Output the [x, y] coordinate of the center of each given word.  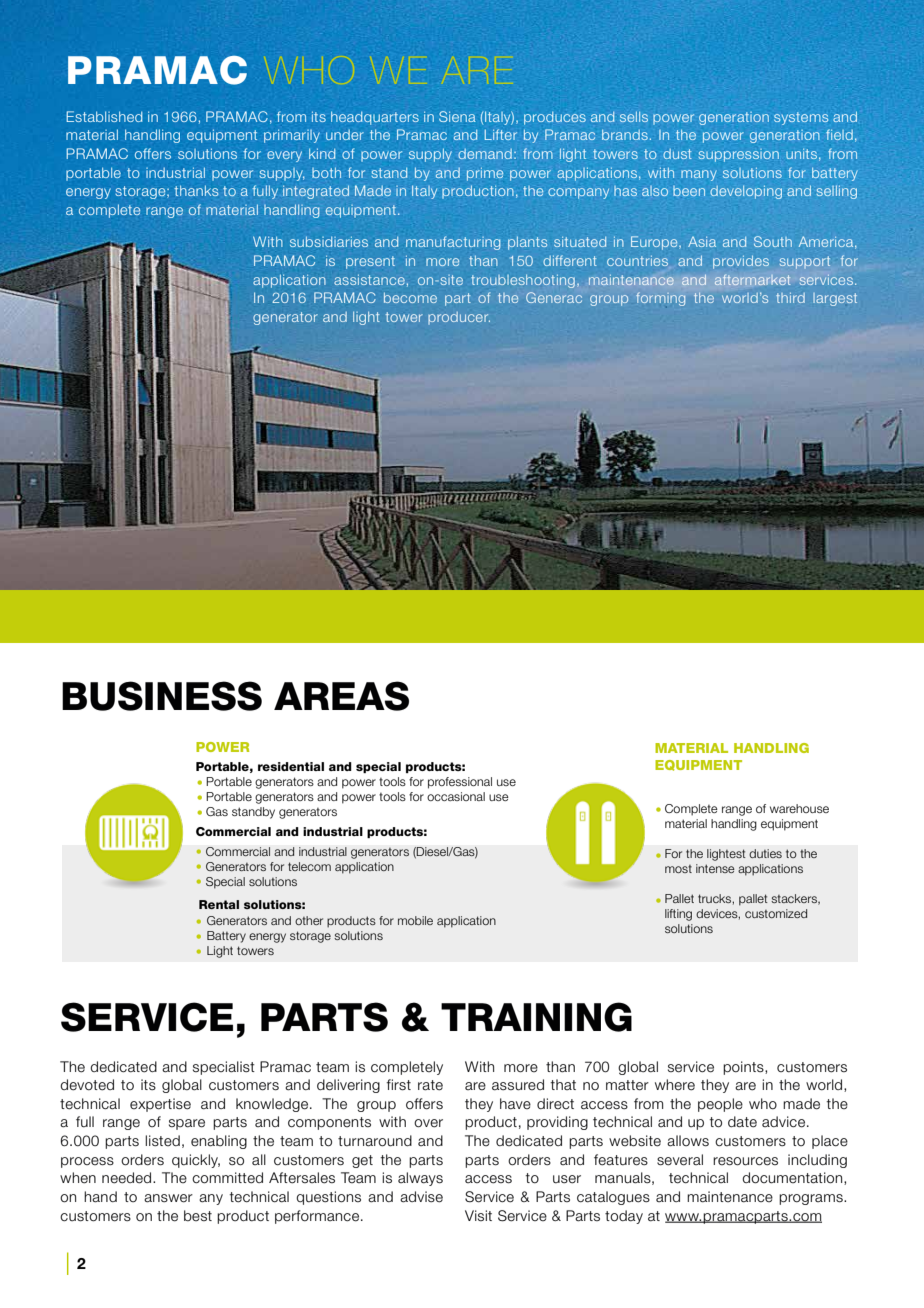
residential [291, 766]
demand [485, 154]
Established [104, 116]
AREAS [341, 696]
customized [776, 913]
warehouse [799, 808]
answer [168, 1198]
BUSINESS [162, 696]
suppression [739, 155]
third [790, 298]
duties [765, 853]
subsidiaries [329, 241]
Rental [219, 904]
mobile [415, 920]
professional [460, 783]
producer [459, 318]
